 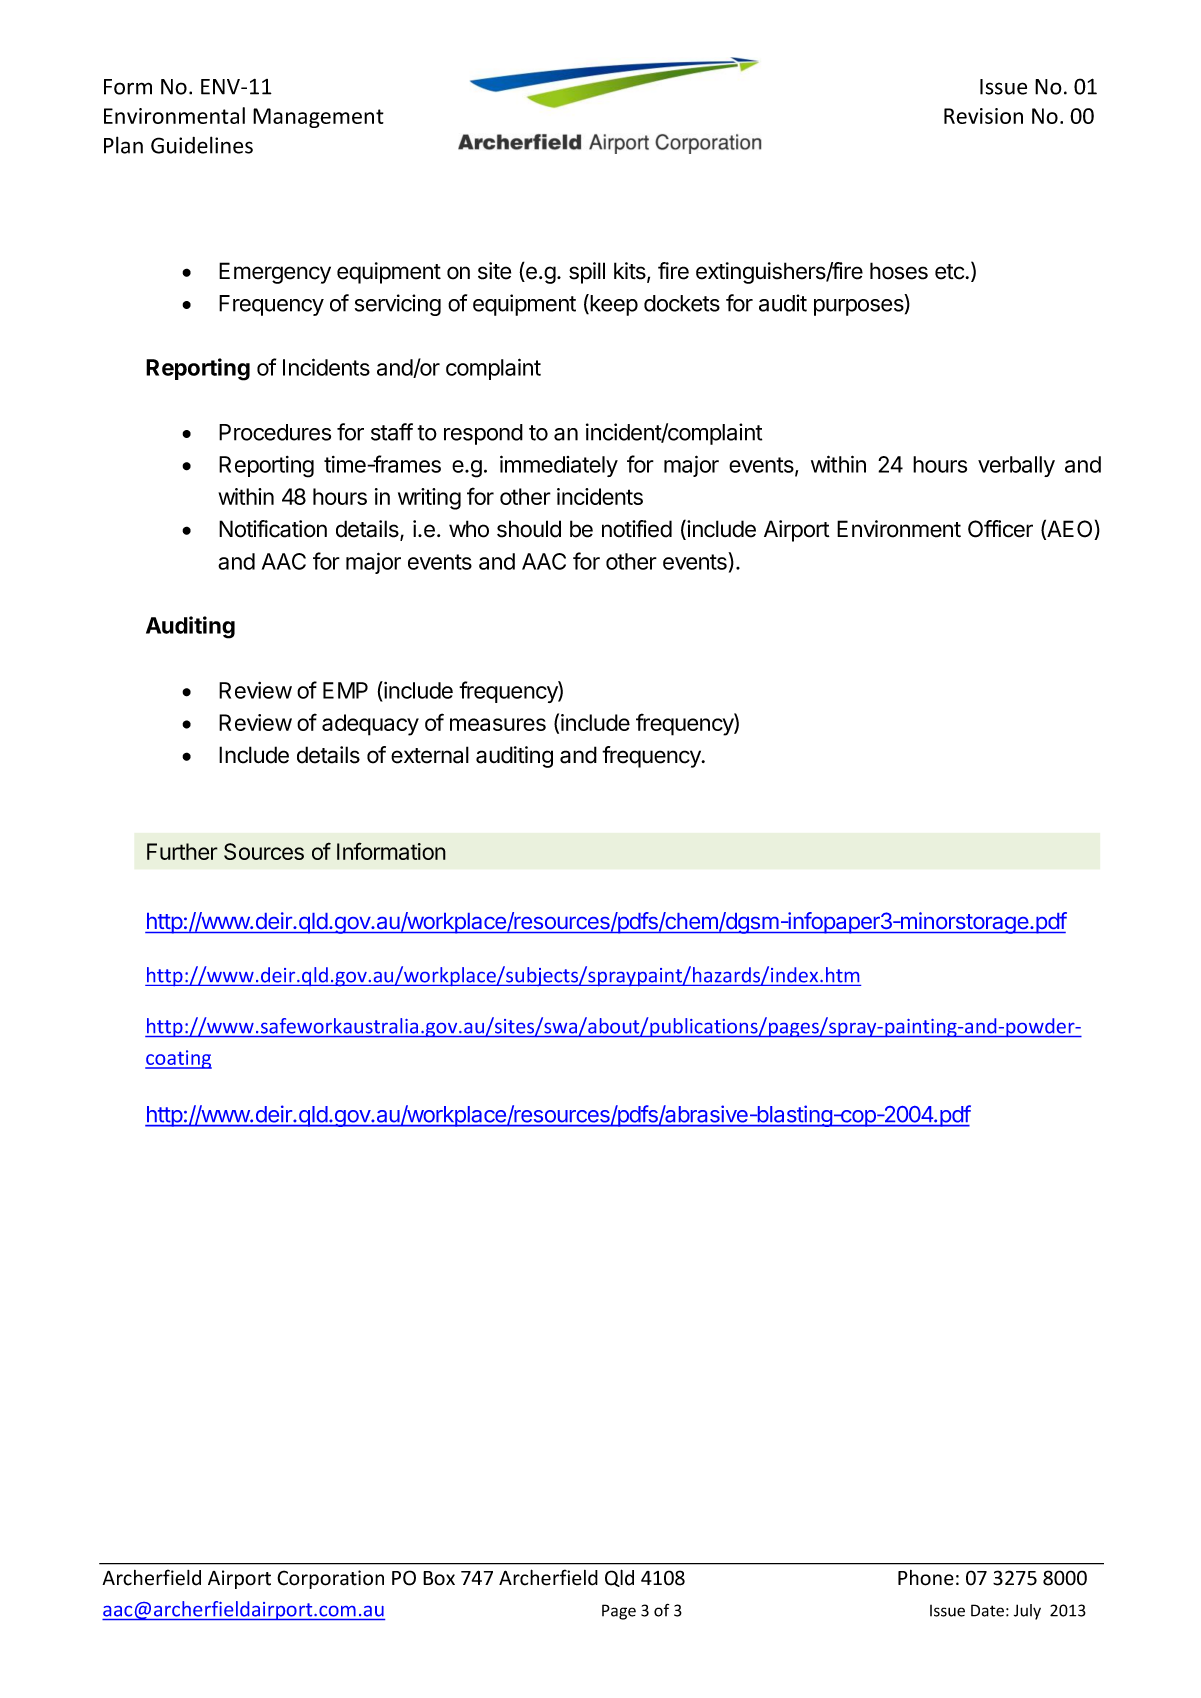 I want to click on Officer, so click(x=1000, y=529).
